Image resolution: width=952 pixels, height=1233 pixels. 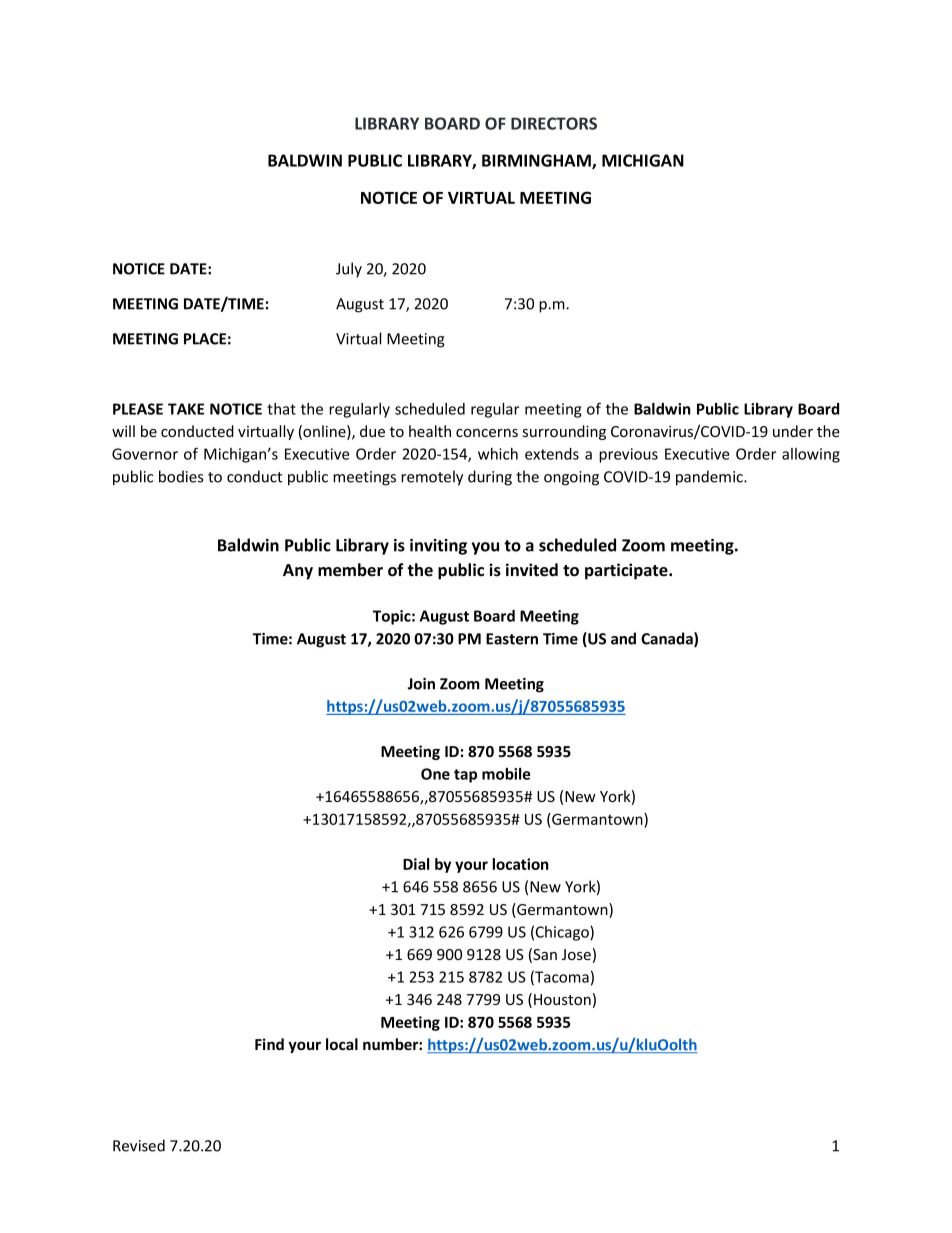 I want to click on Any, so click(x=298, y=572).
